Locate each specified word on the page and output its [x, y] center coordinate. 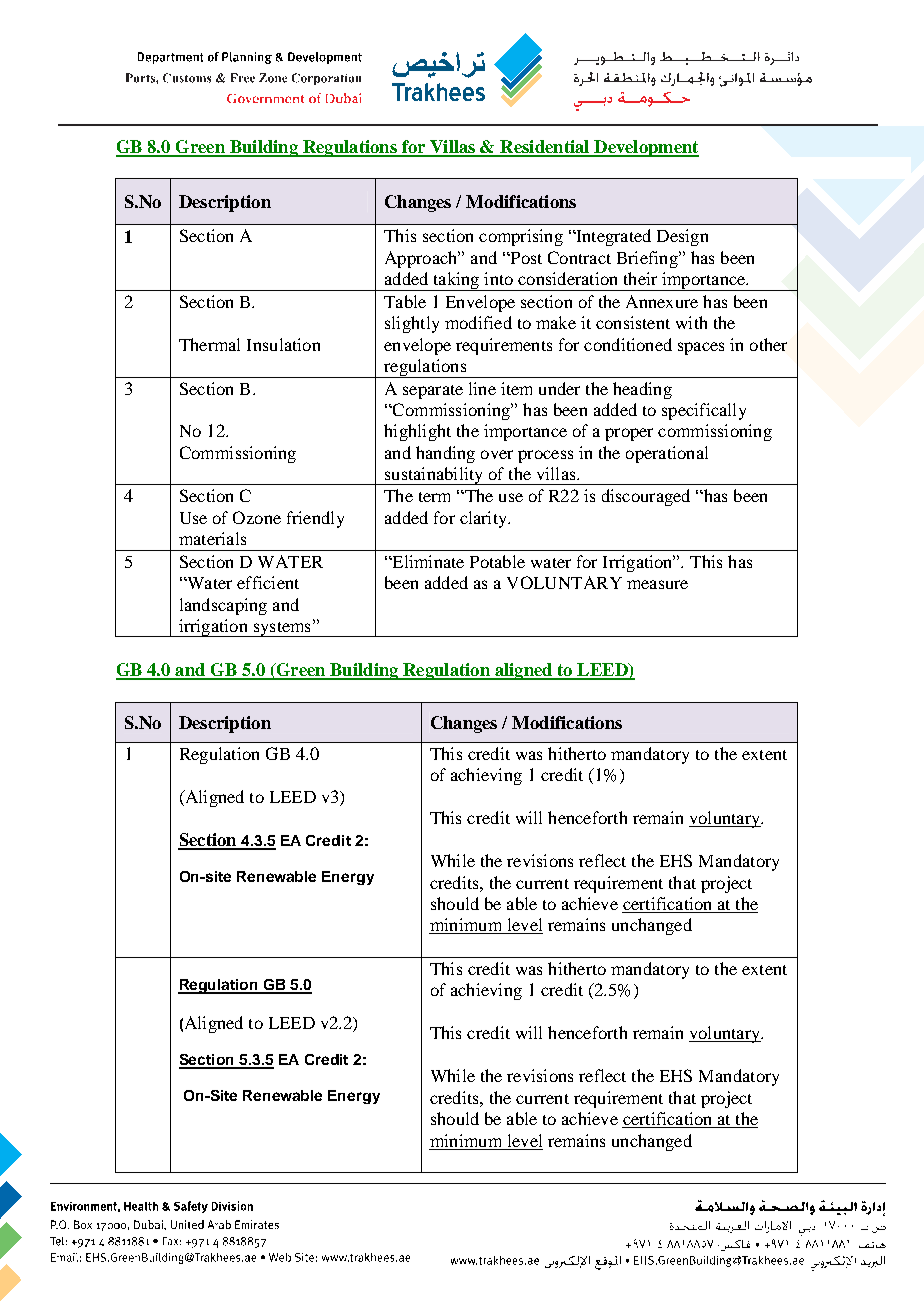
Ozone [257, 517]
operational [667, 454]
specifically [704, 411]
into [498, 278]
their [640, 278]
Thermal [209, 344]
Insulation [283, 344]
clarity [484, 519]
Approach [422, 259]
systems [282, 629]
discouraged [646, 497]
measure [657, 584]
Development [645, 148]
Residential [545, 148]
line [482, 388]
